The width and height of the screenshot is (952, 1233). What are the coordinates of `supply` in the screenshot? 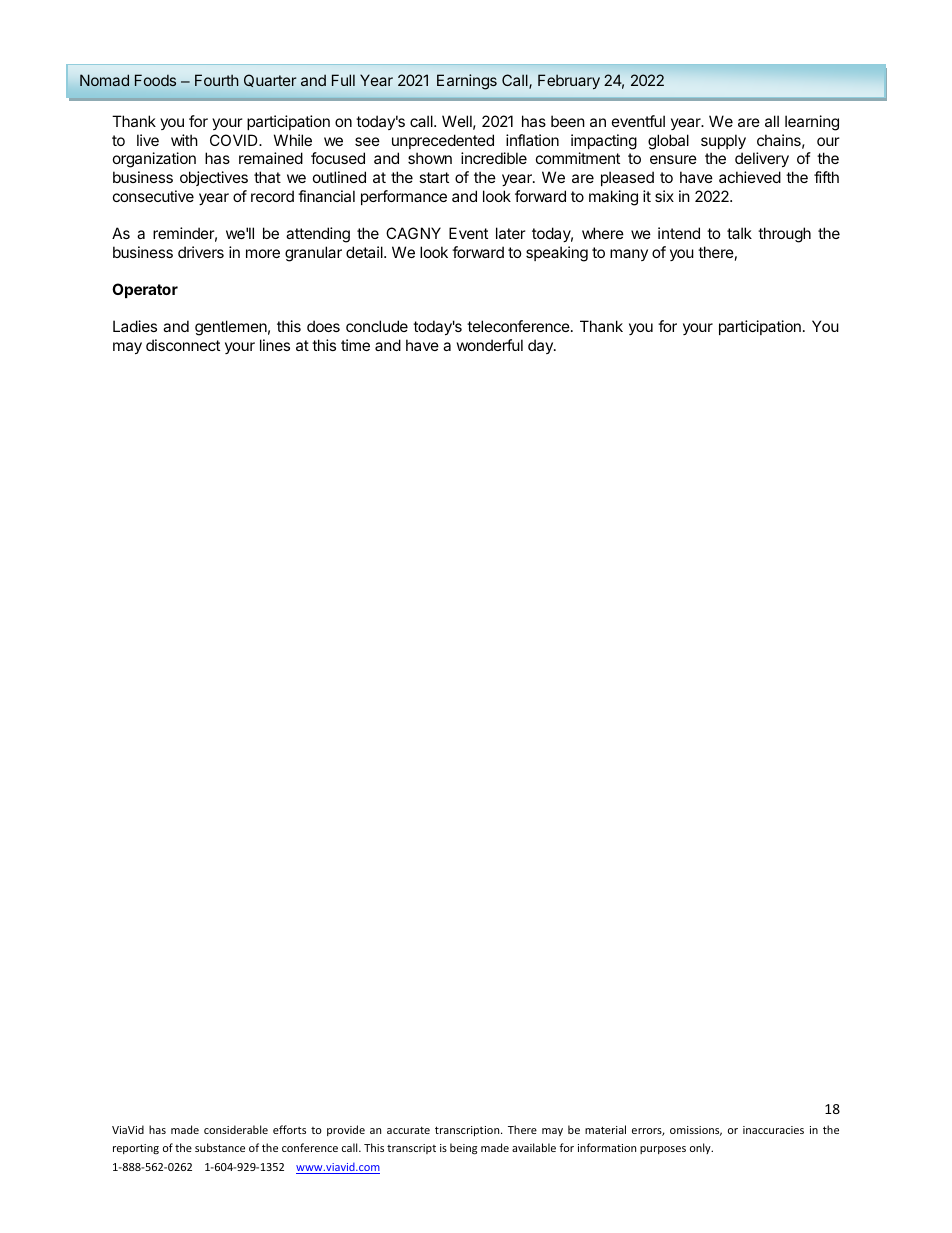 It's located at (723, 141).
